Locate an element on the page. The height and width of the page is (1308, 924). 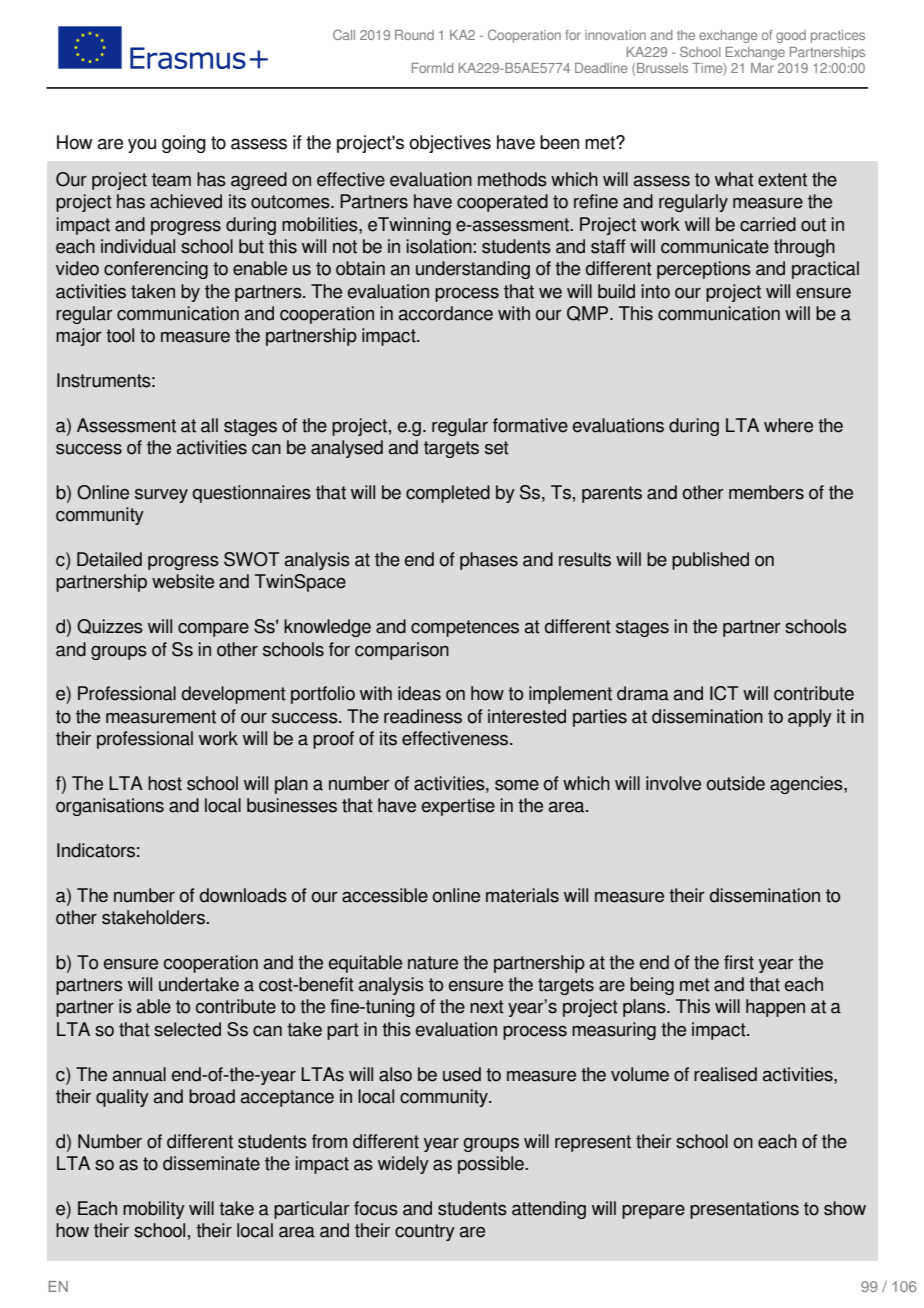
possible is located at coordinates (492, 1165).
